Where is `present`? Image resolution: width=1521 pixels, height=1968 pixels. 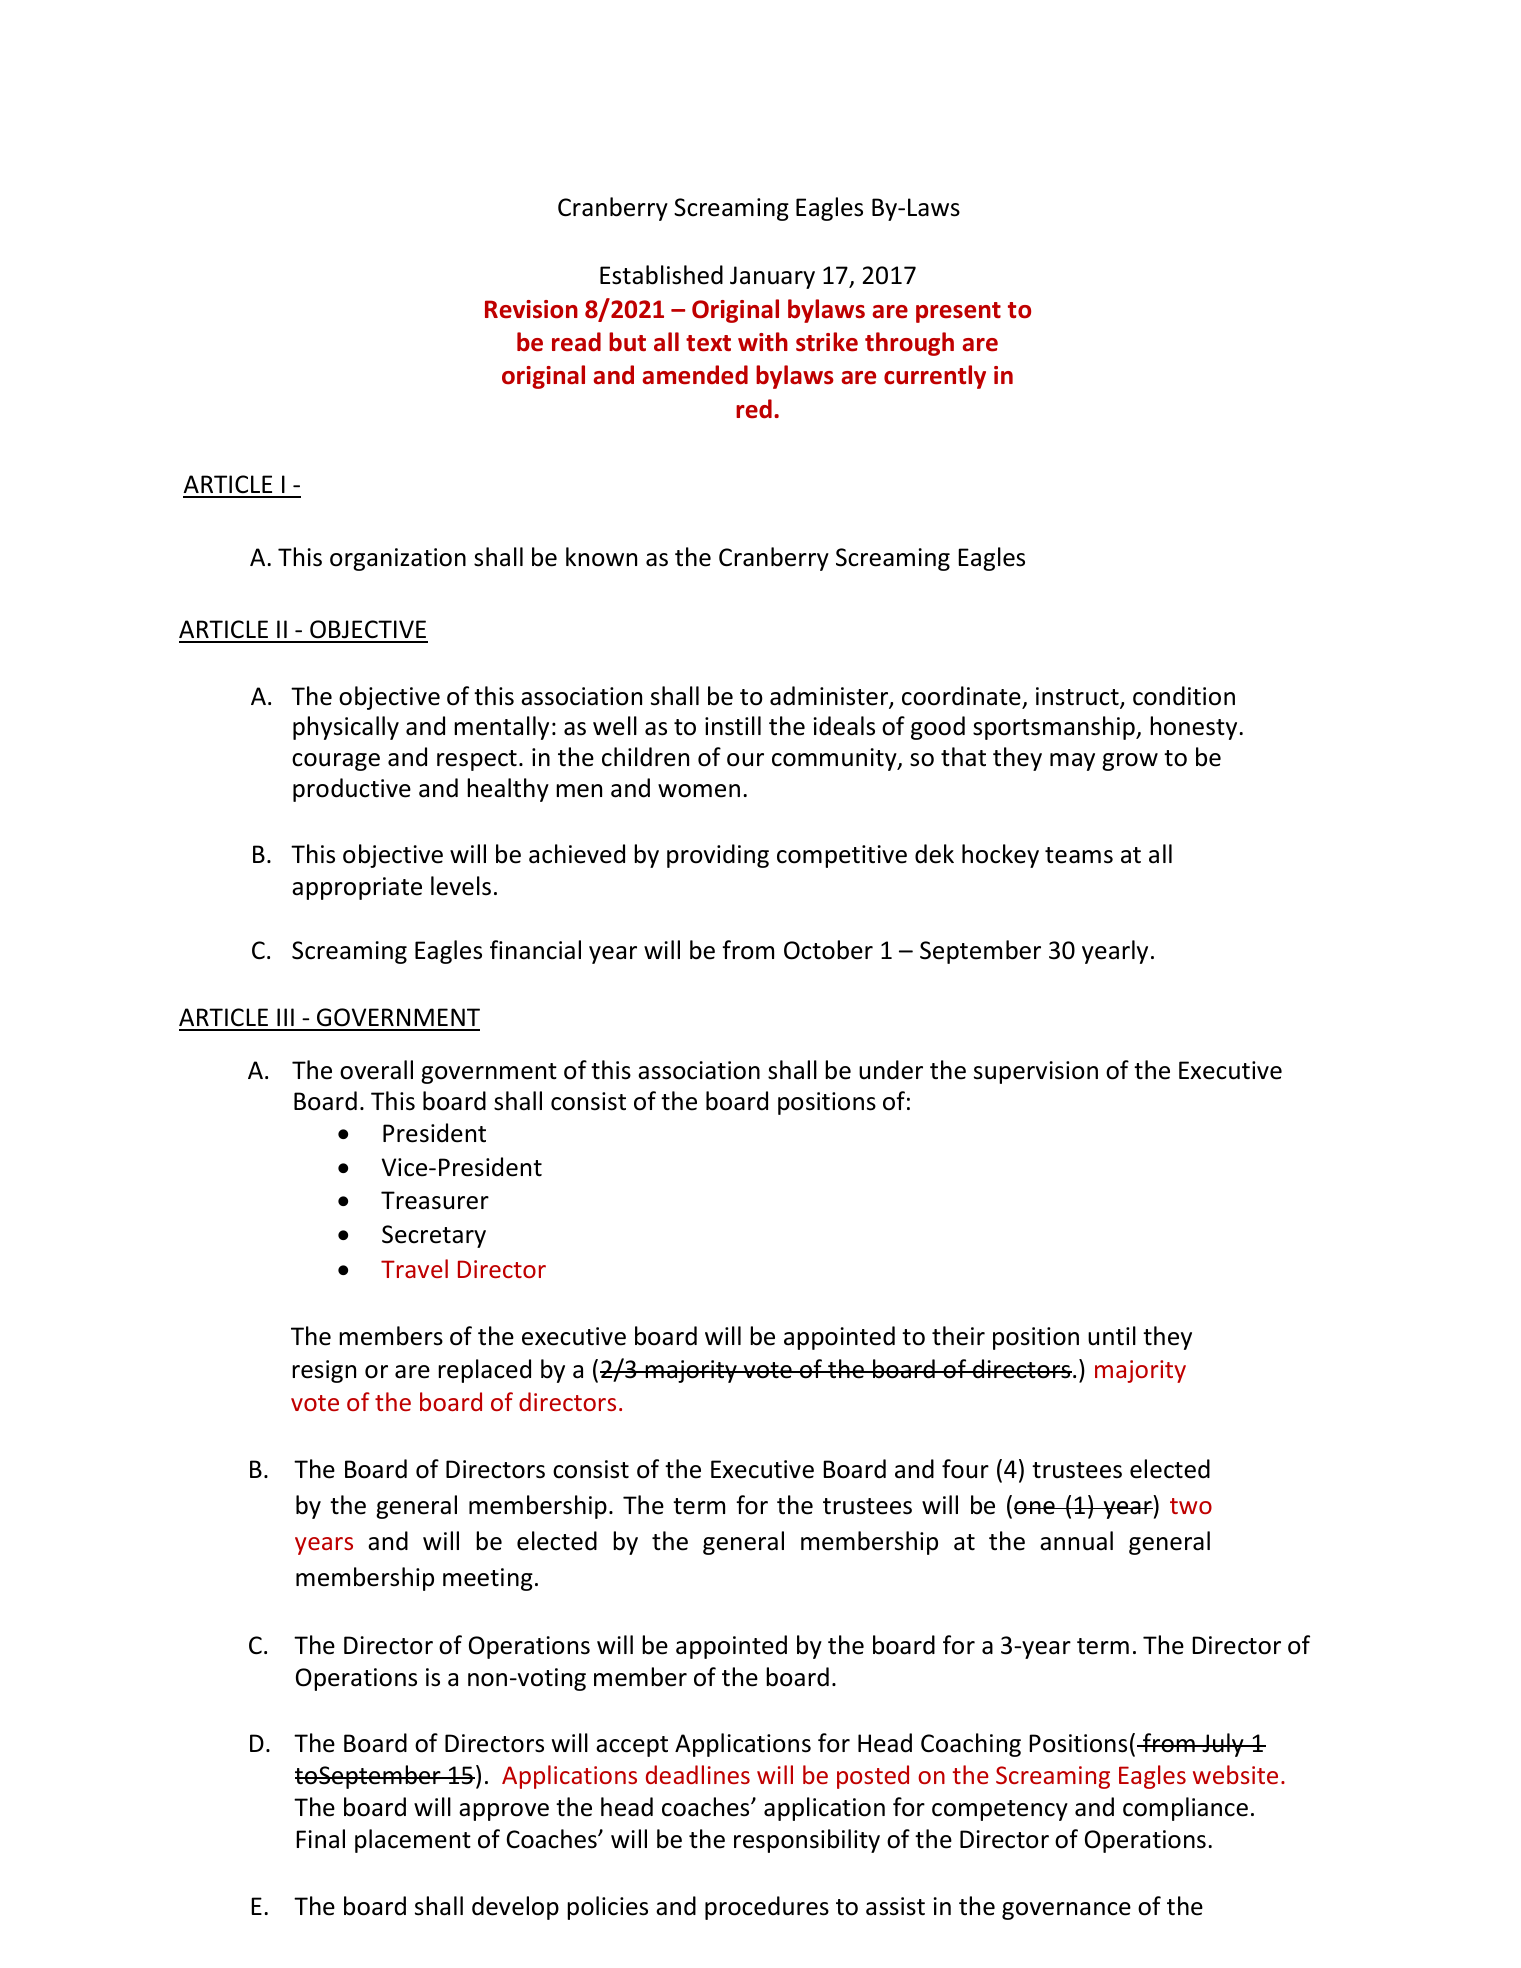
present is located at coordinates (958, 312).
